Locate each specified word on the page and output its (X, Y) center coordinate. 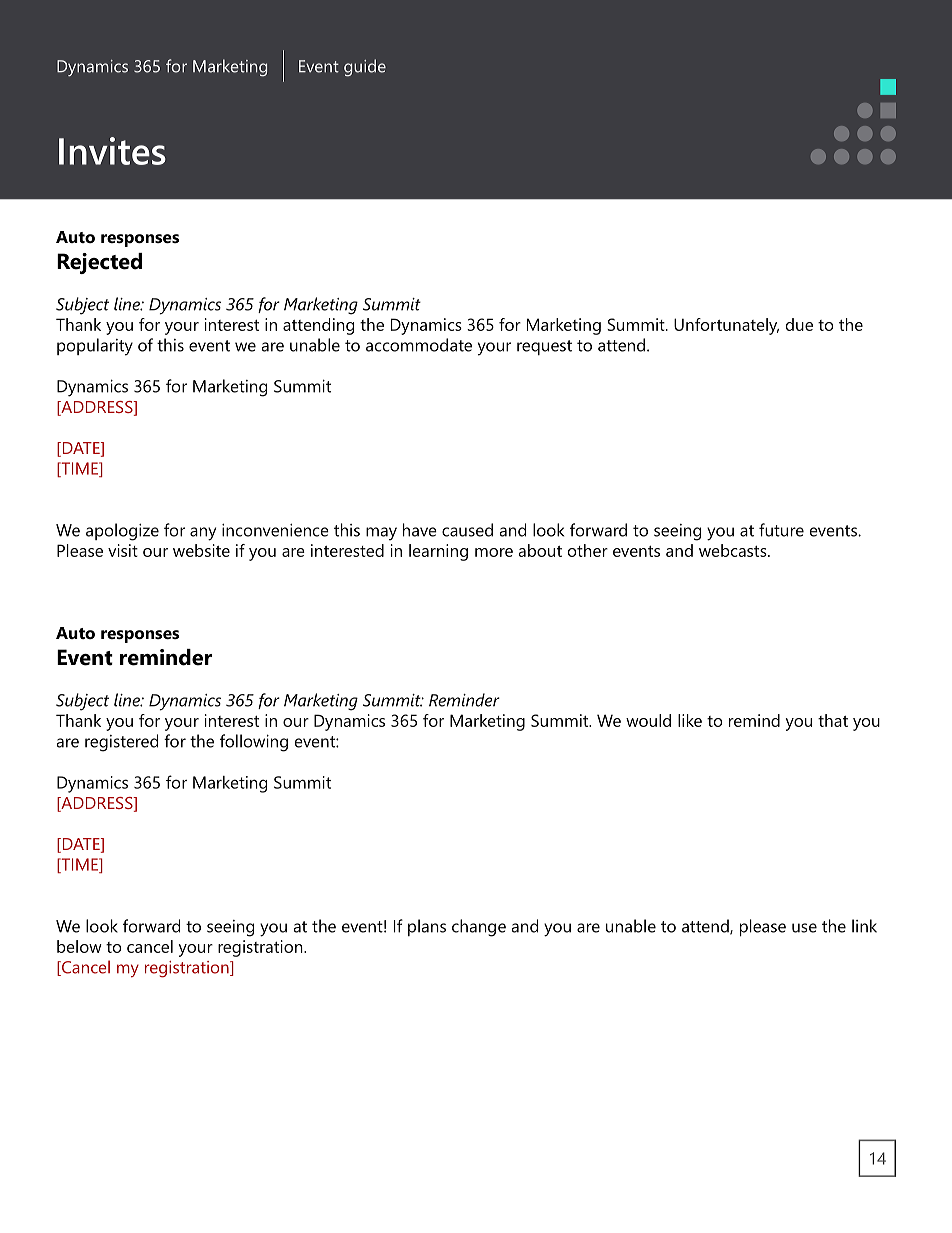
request (544, 347)
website (201, 550)
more (494, 552)
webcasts (734, 550)
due (799, 324)
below (79, 946)
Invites (112, 151)
